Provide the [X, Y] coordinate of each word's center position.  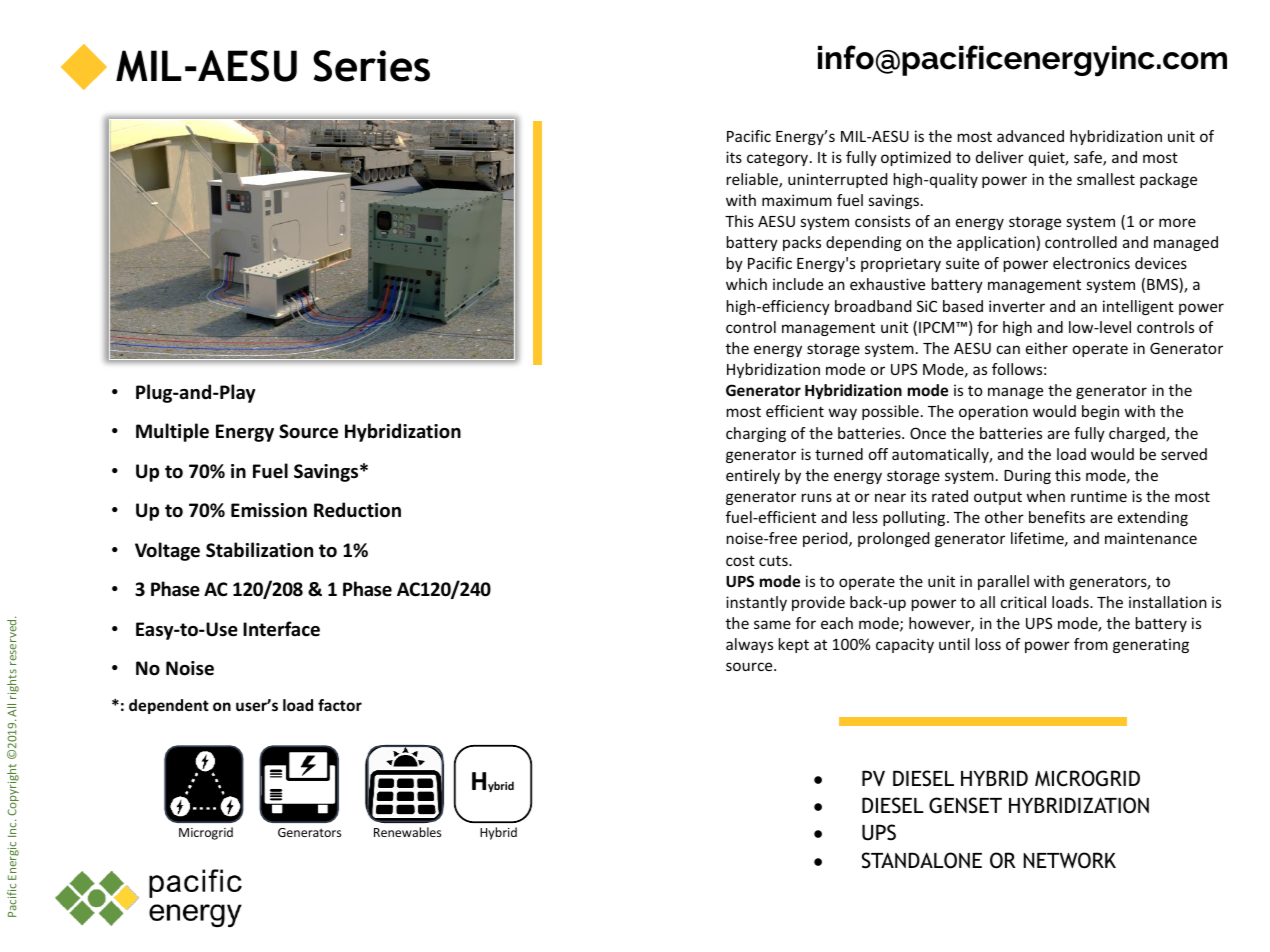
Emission [269, 510]
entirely [753, 476]
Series [371, 66]
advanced [1030, 136]
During [1027, 476]
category [779, 159]
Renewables [407, 832]
